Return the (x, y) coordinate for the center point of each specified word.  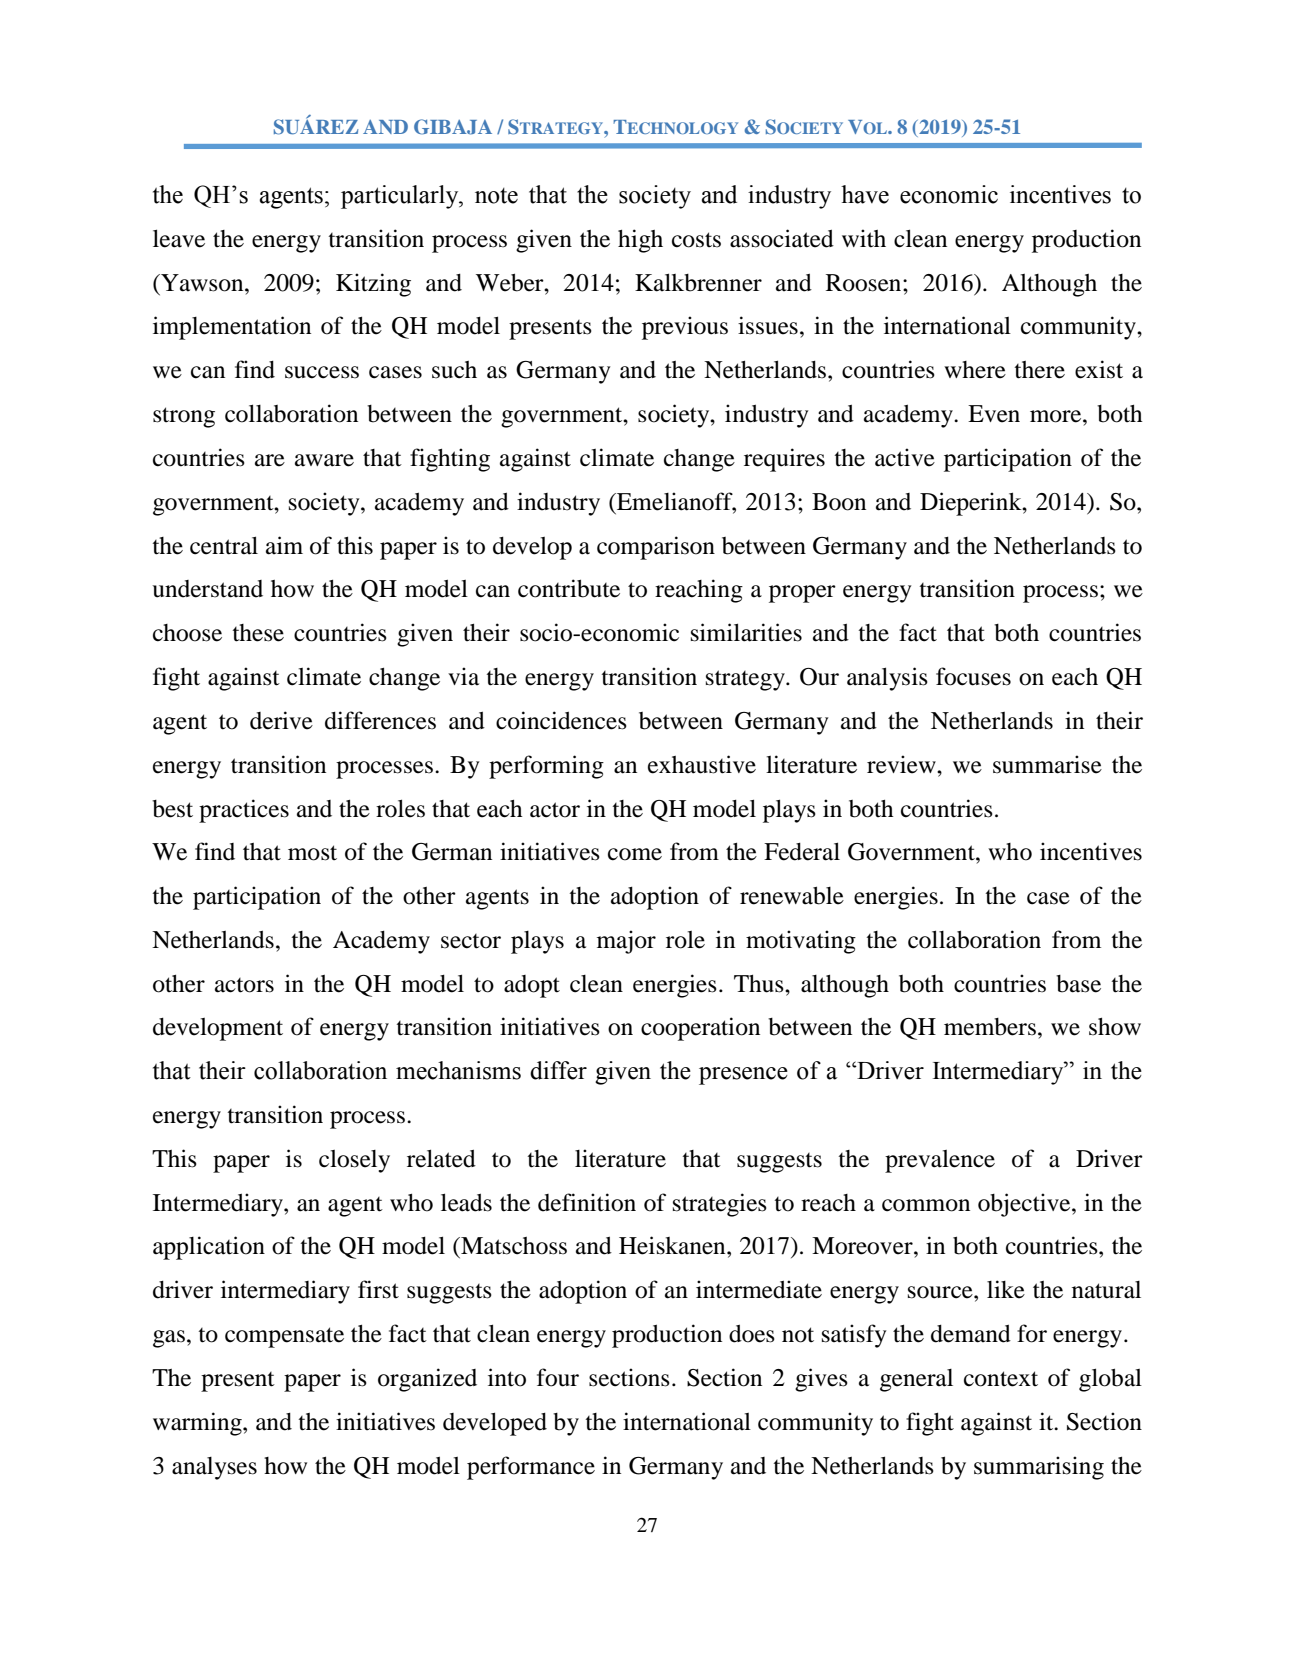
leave (179, 238)
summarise (1047, 764)
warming (198, 1424)
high (640, 241)
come (635, 854)
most (312, 853)
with (864, 238)
